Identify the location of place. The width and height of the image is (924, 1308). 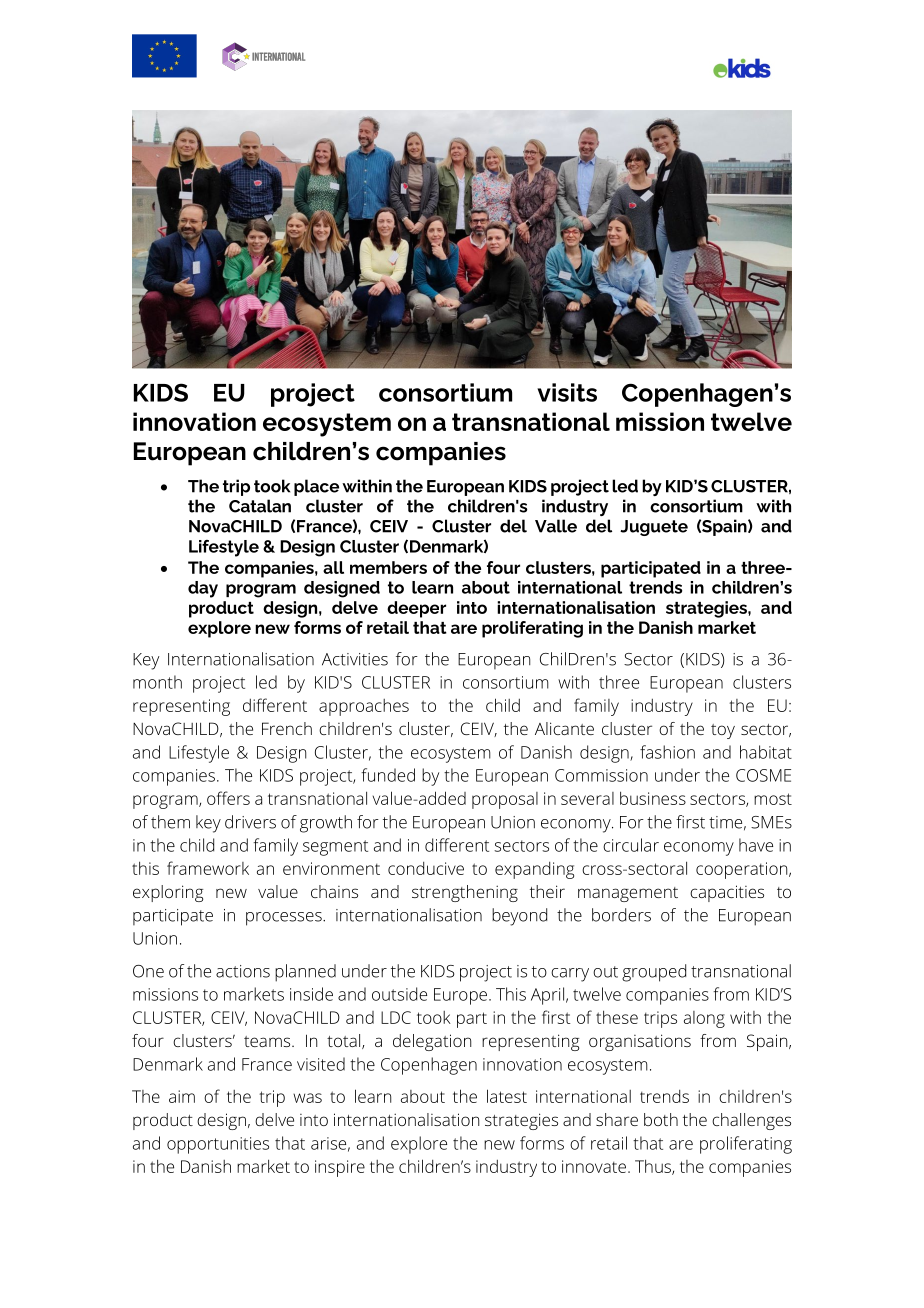
(316, 487).
